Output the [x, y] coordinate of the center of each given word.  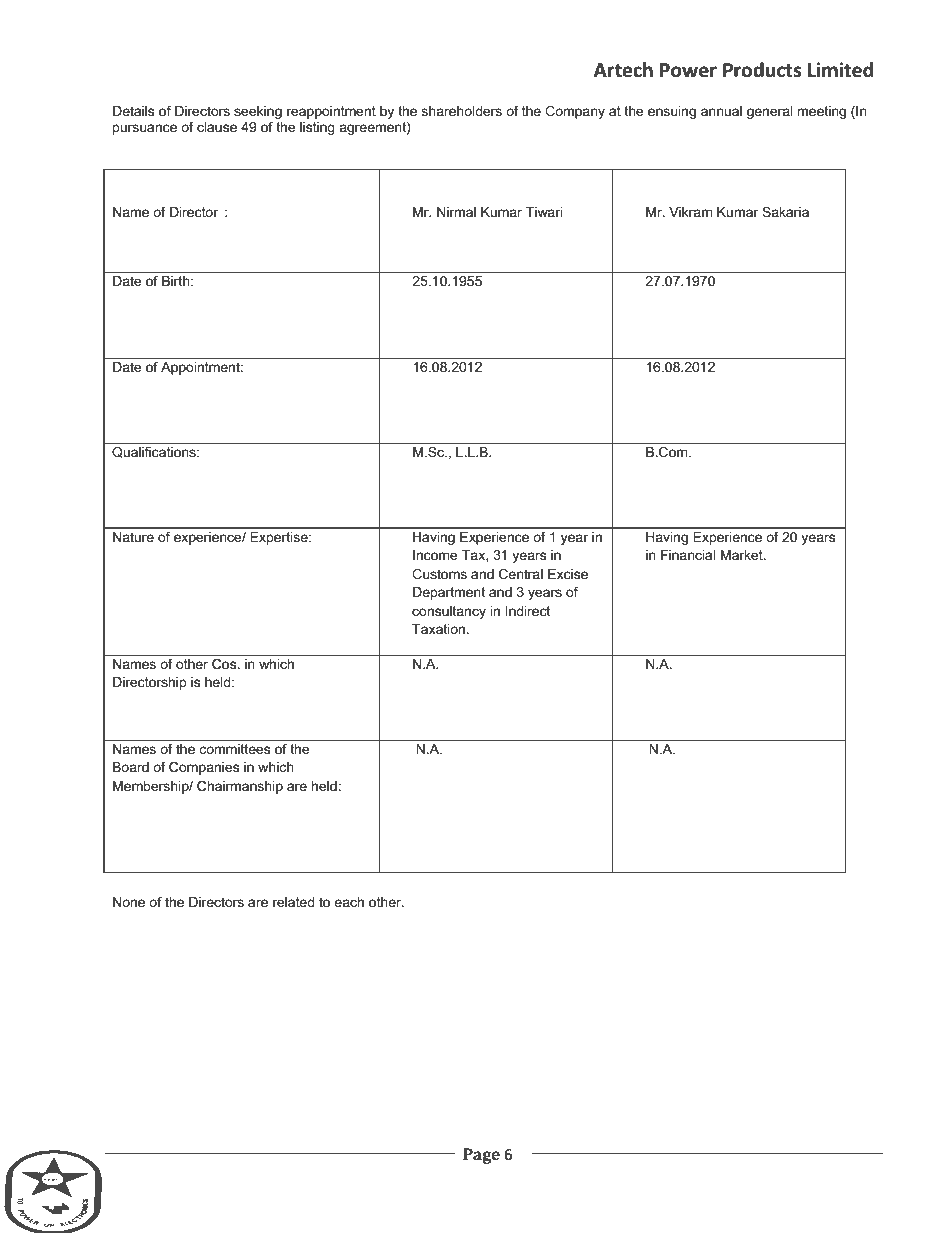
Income [435, 555]
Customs [439, 574]
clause [217, 127]
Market [743, 555]
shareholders [462, 111]
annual [721, 111]
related [294, 902]
